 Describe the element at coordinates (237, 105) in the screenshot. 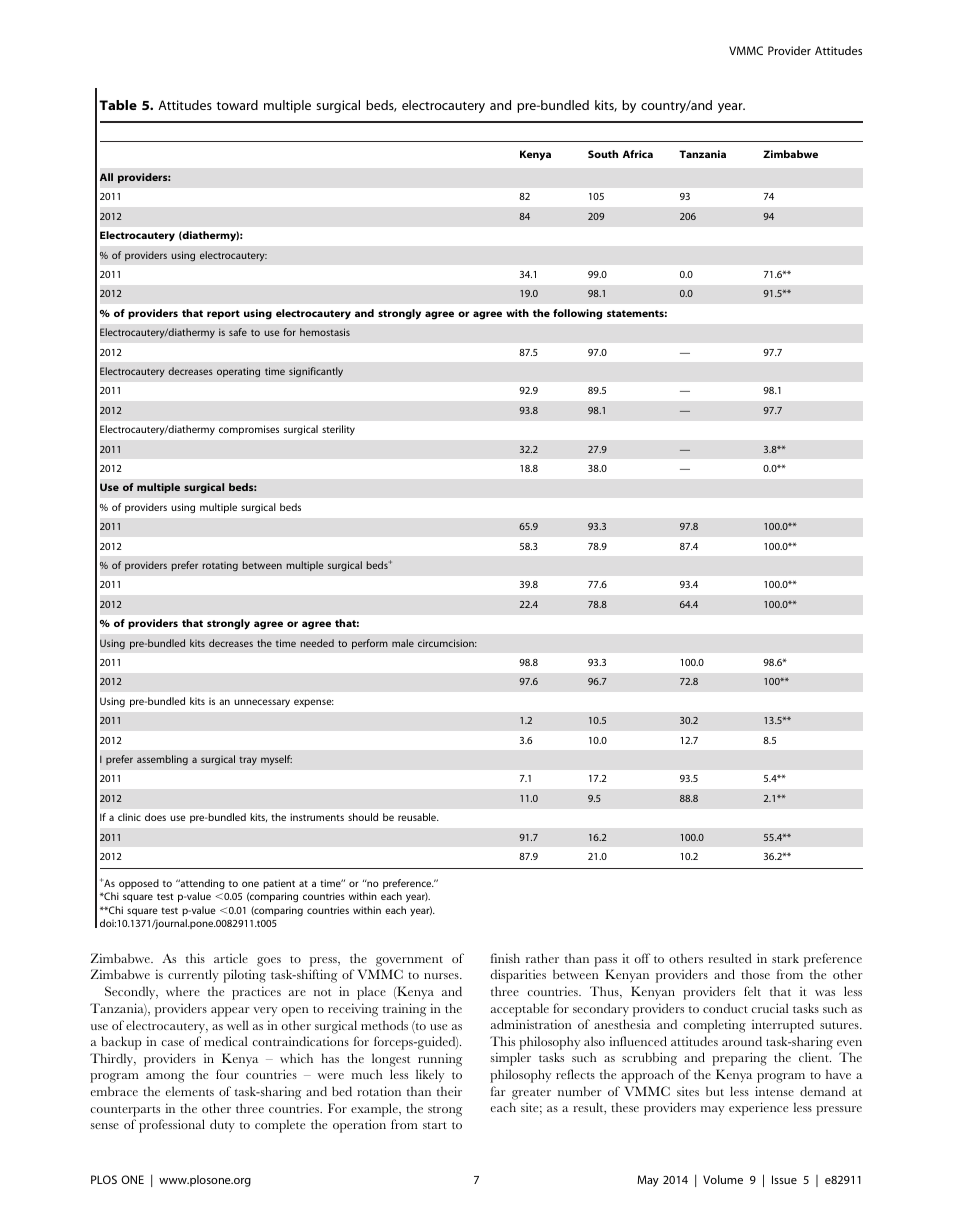

I see `toward` at that location.
